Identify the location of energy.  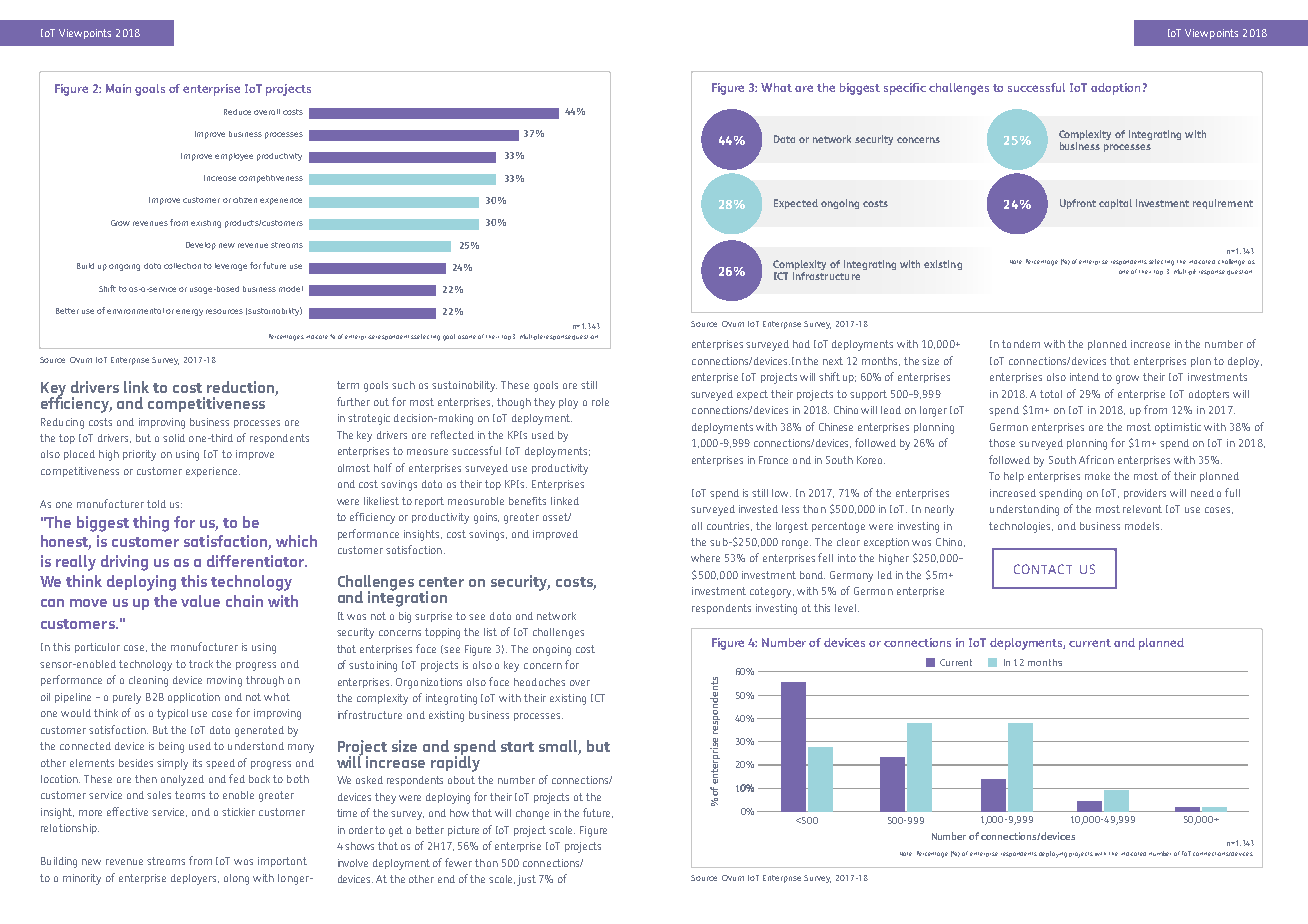
(189, 312).
